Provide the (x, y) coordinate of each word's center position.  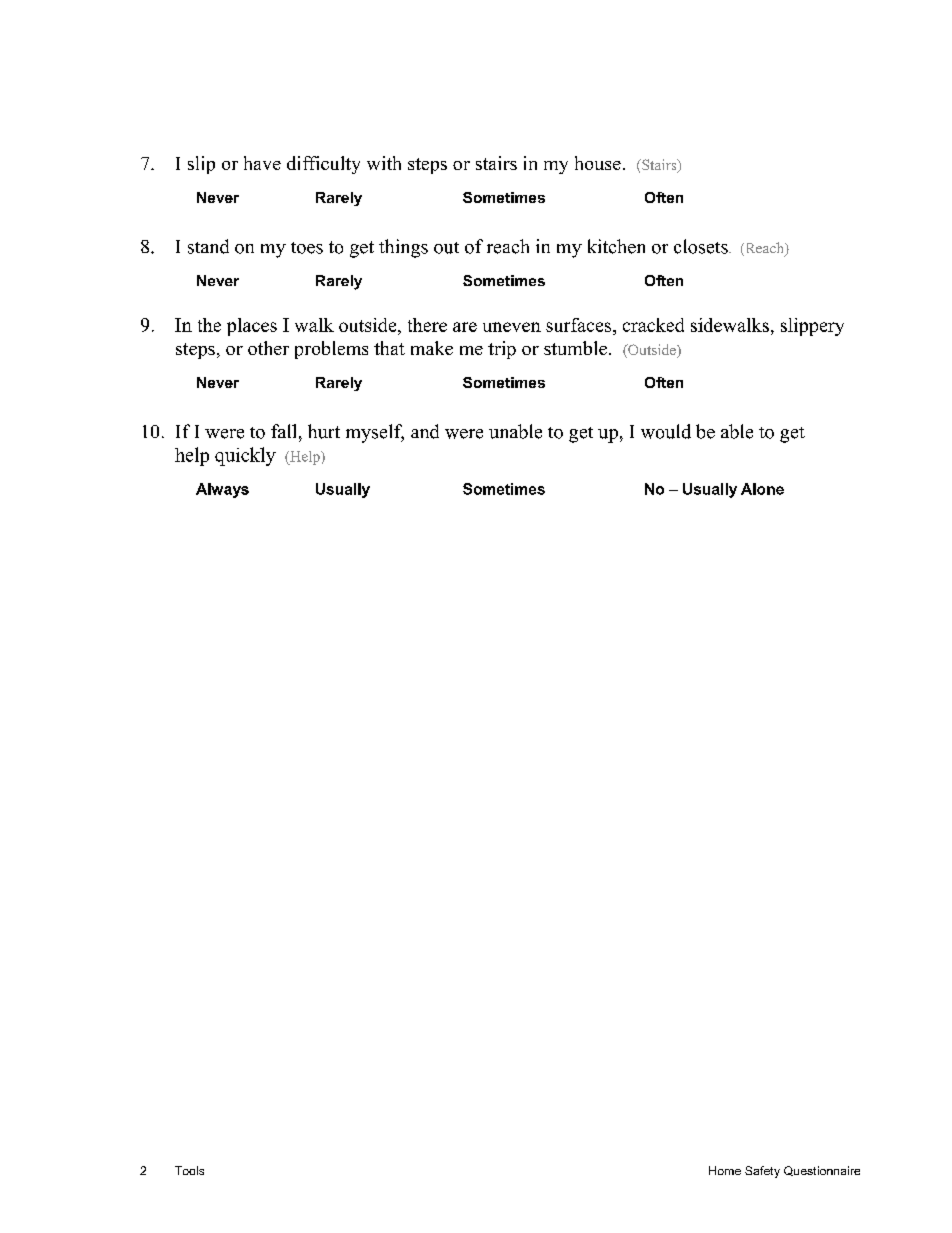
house (598, 163)
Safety (762, 1172)
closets (702, 246)
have (262, 163)
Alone (762, 489)
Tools (189, 1170)
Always (222, 490)
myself (375, 433)
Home (725, 1170)
